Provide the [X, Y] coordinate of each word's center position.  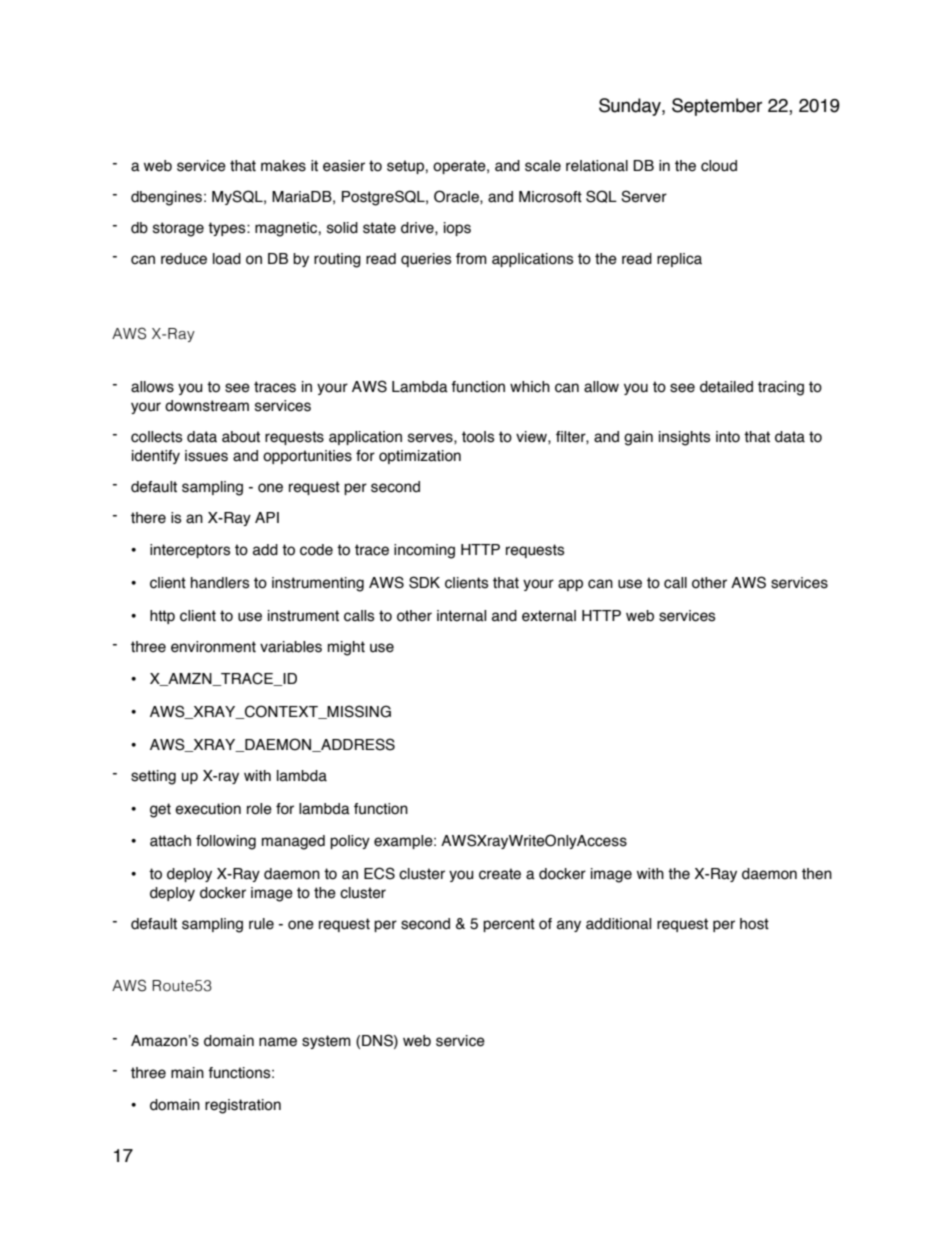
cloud [719, 166]
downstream [207, 406]
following [226, 842]
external [549, 616]
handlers [220, 583]
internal [461, 616]
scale [543, 166]
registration [243, 1106]
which [530, 387]
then [817, 874]
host [754, 924]
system [326, 1042]
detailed [726, 387]
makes [283, 166]
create [500, 874]
